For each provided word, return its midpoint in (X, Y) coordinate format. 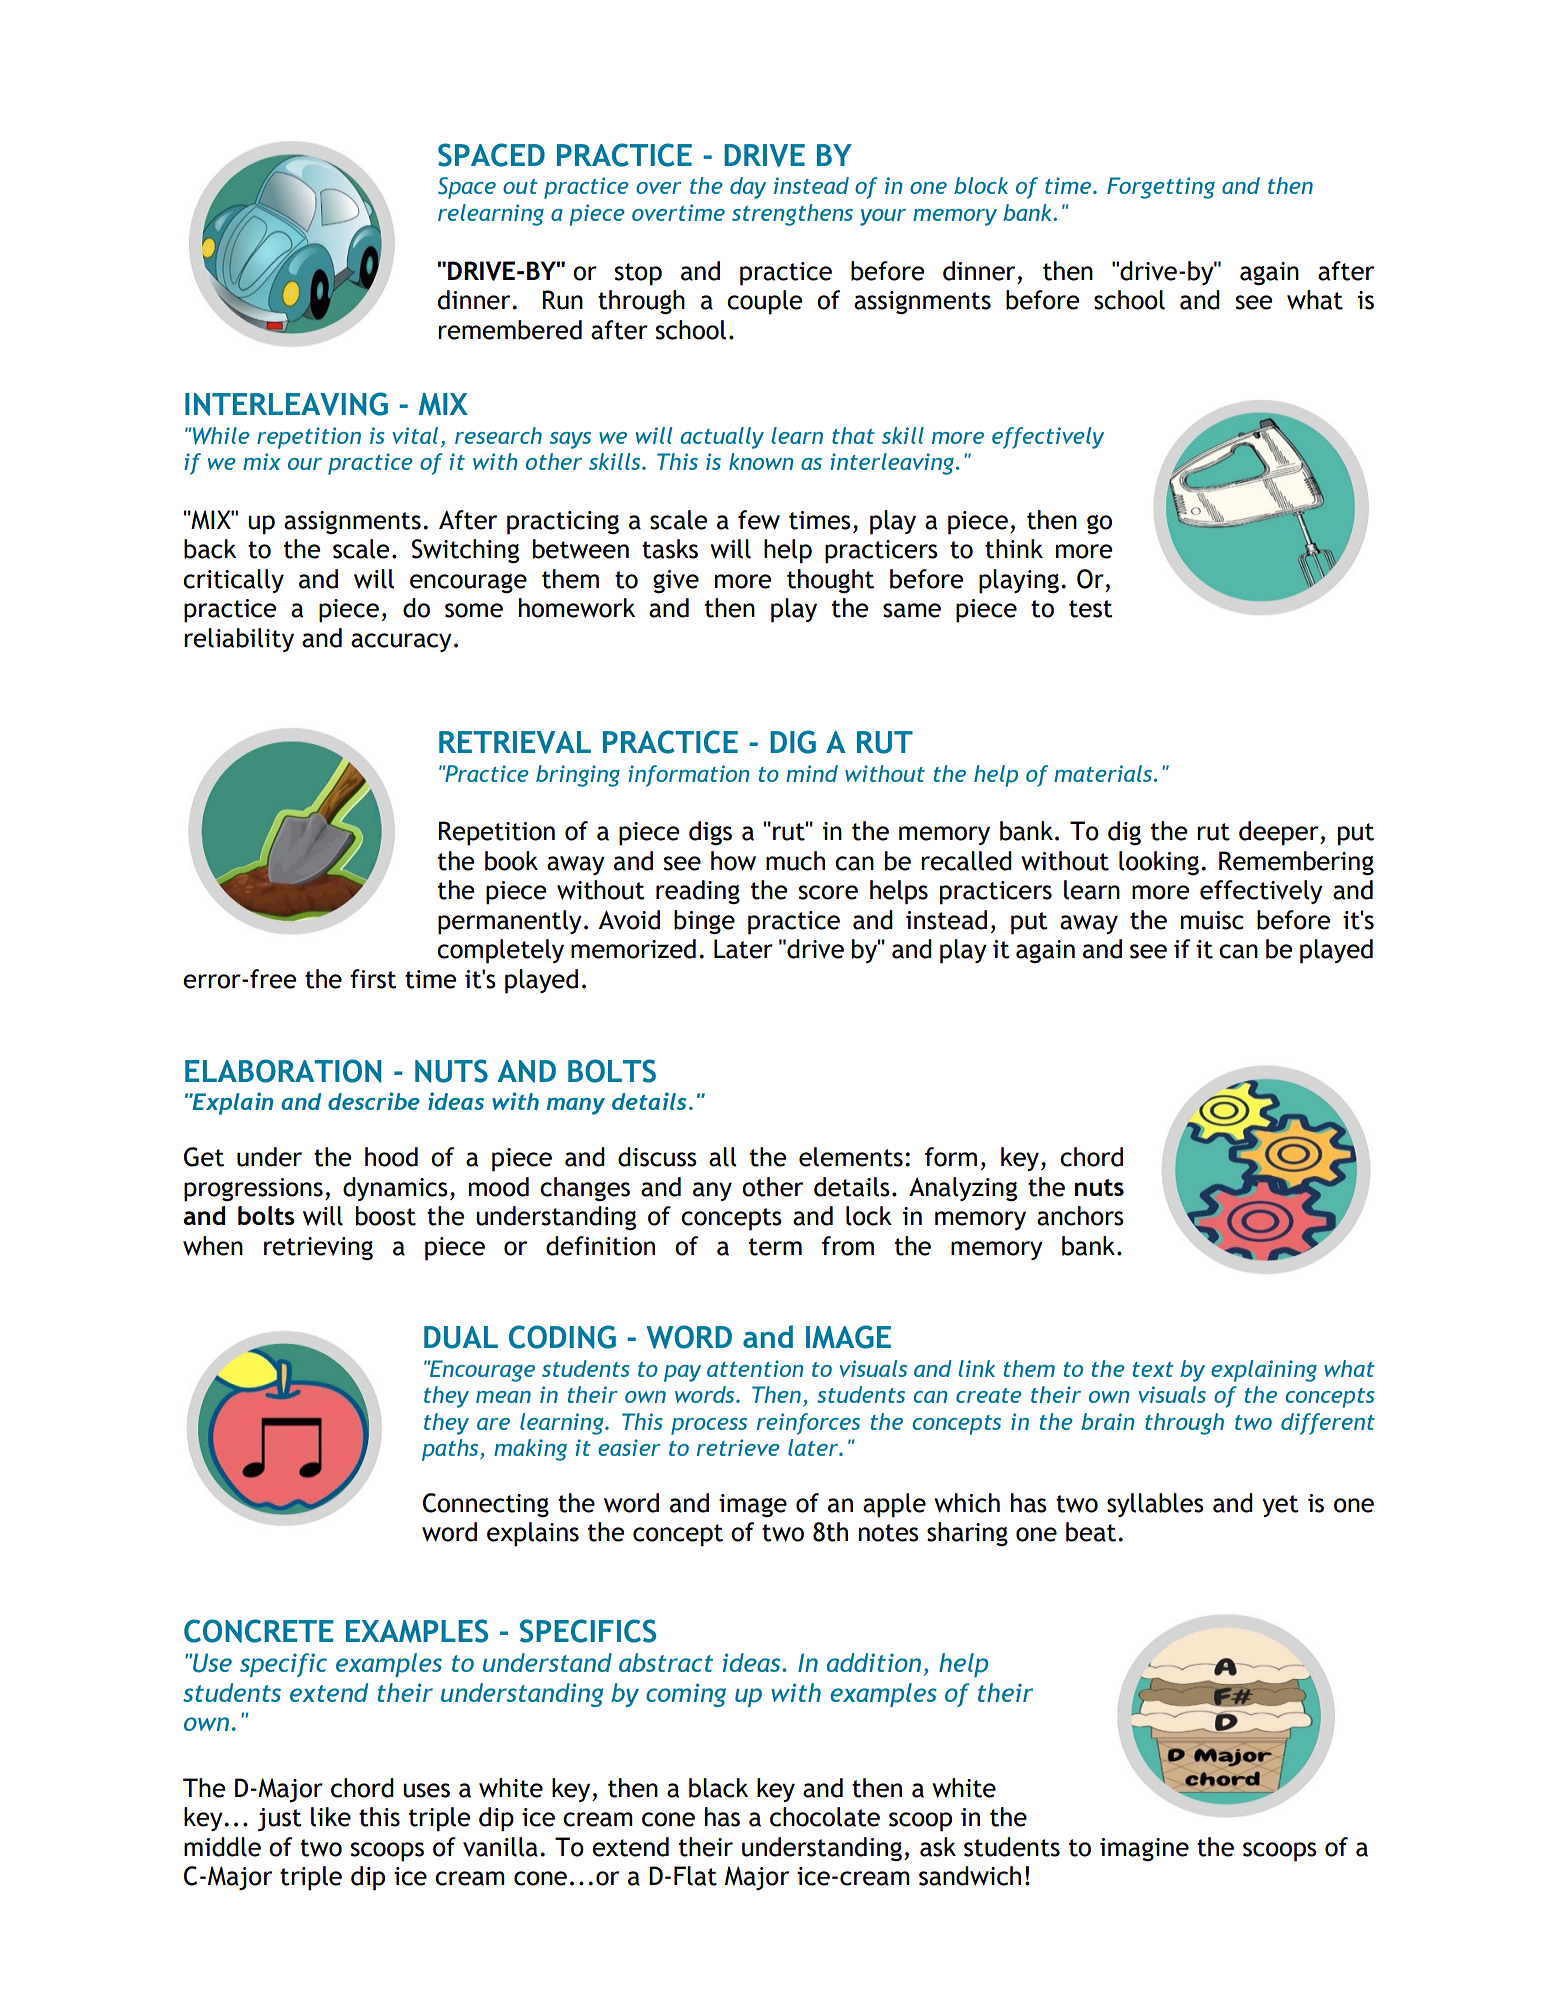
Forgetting (1161, 188)
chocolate (825, 1817)
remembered (510, 330)
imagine (1144, 1849)
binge (704, 922)
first (373, 979)
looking (1159, 863)
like (331, 1817)
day (748, 188)
